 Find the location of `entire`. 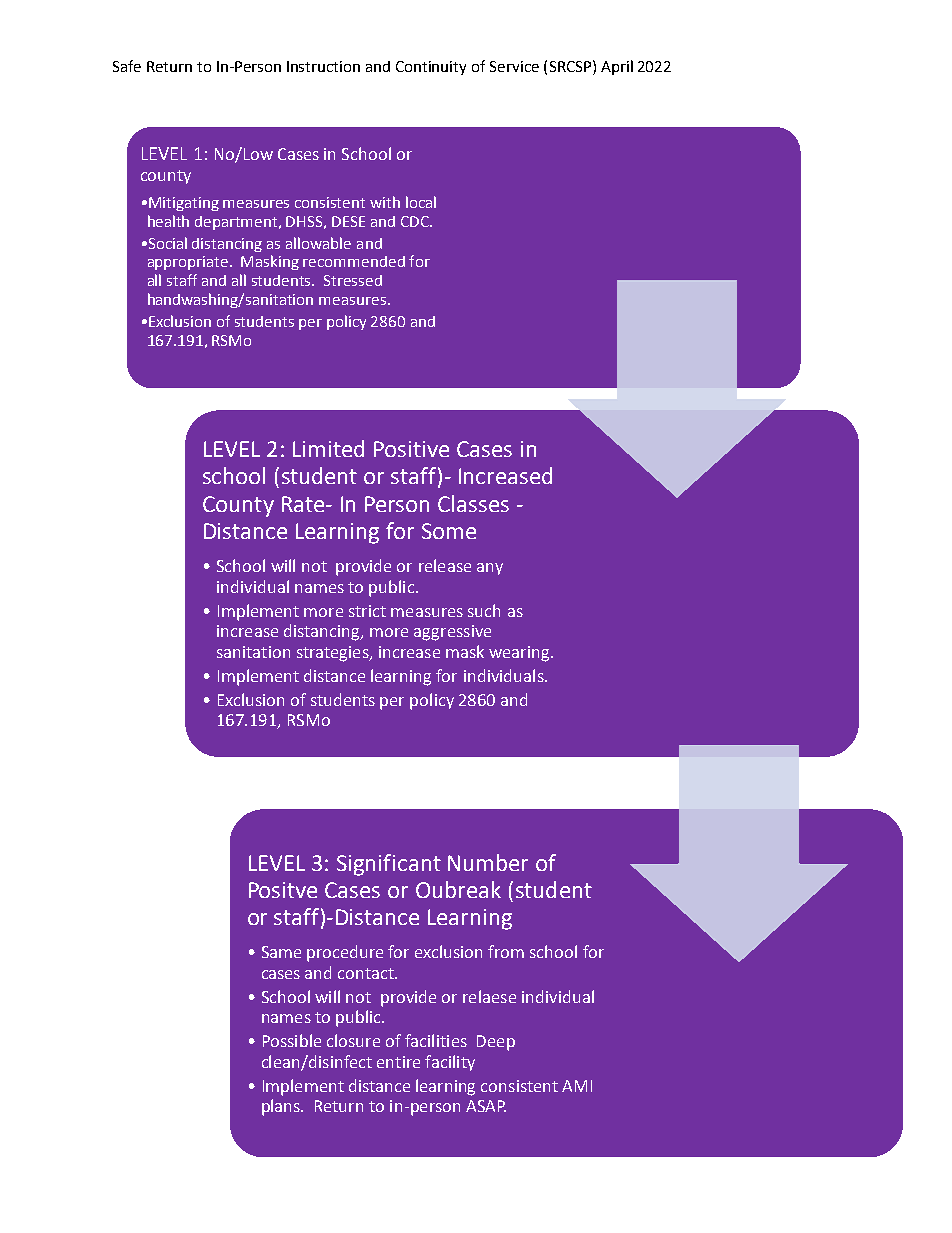

entire is located at coordinates (398, 1062).
